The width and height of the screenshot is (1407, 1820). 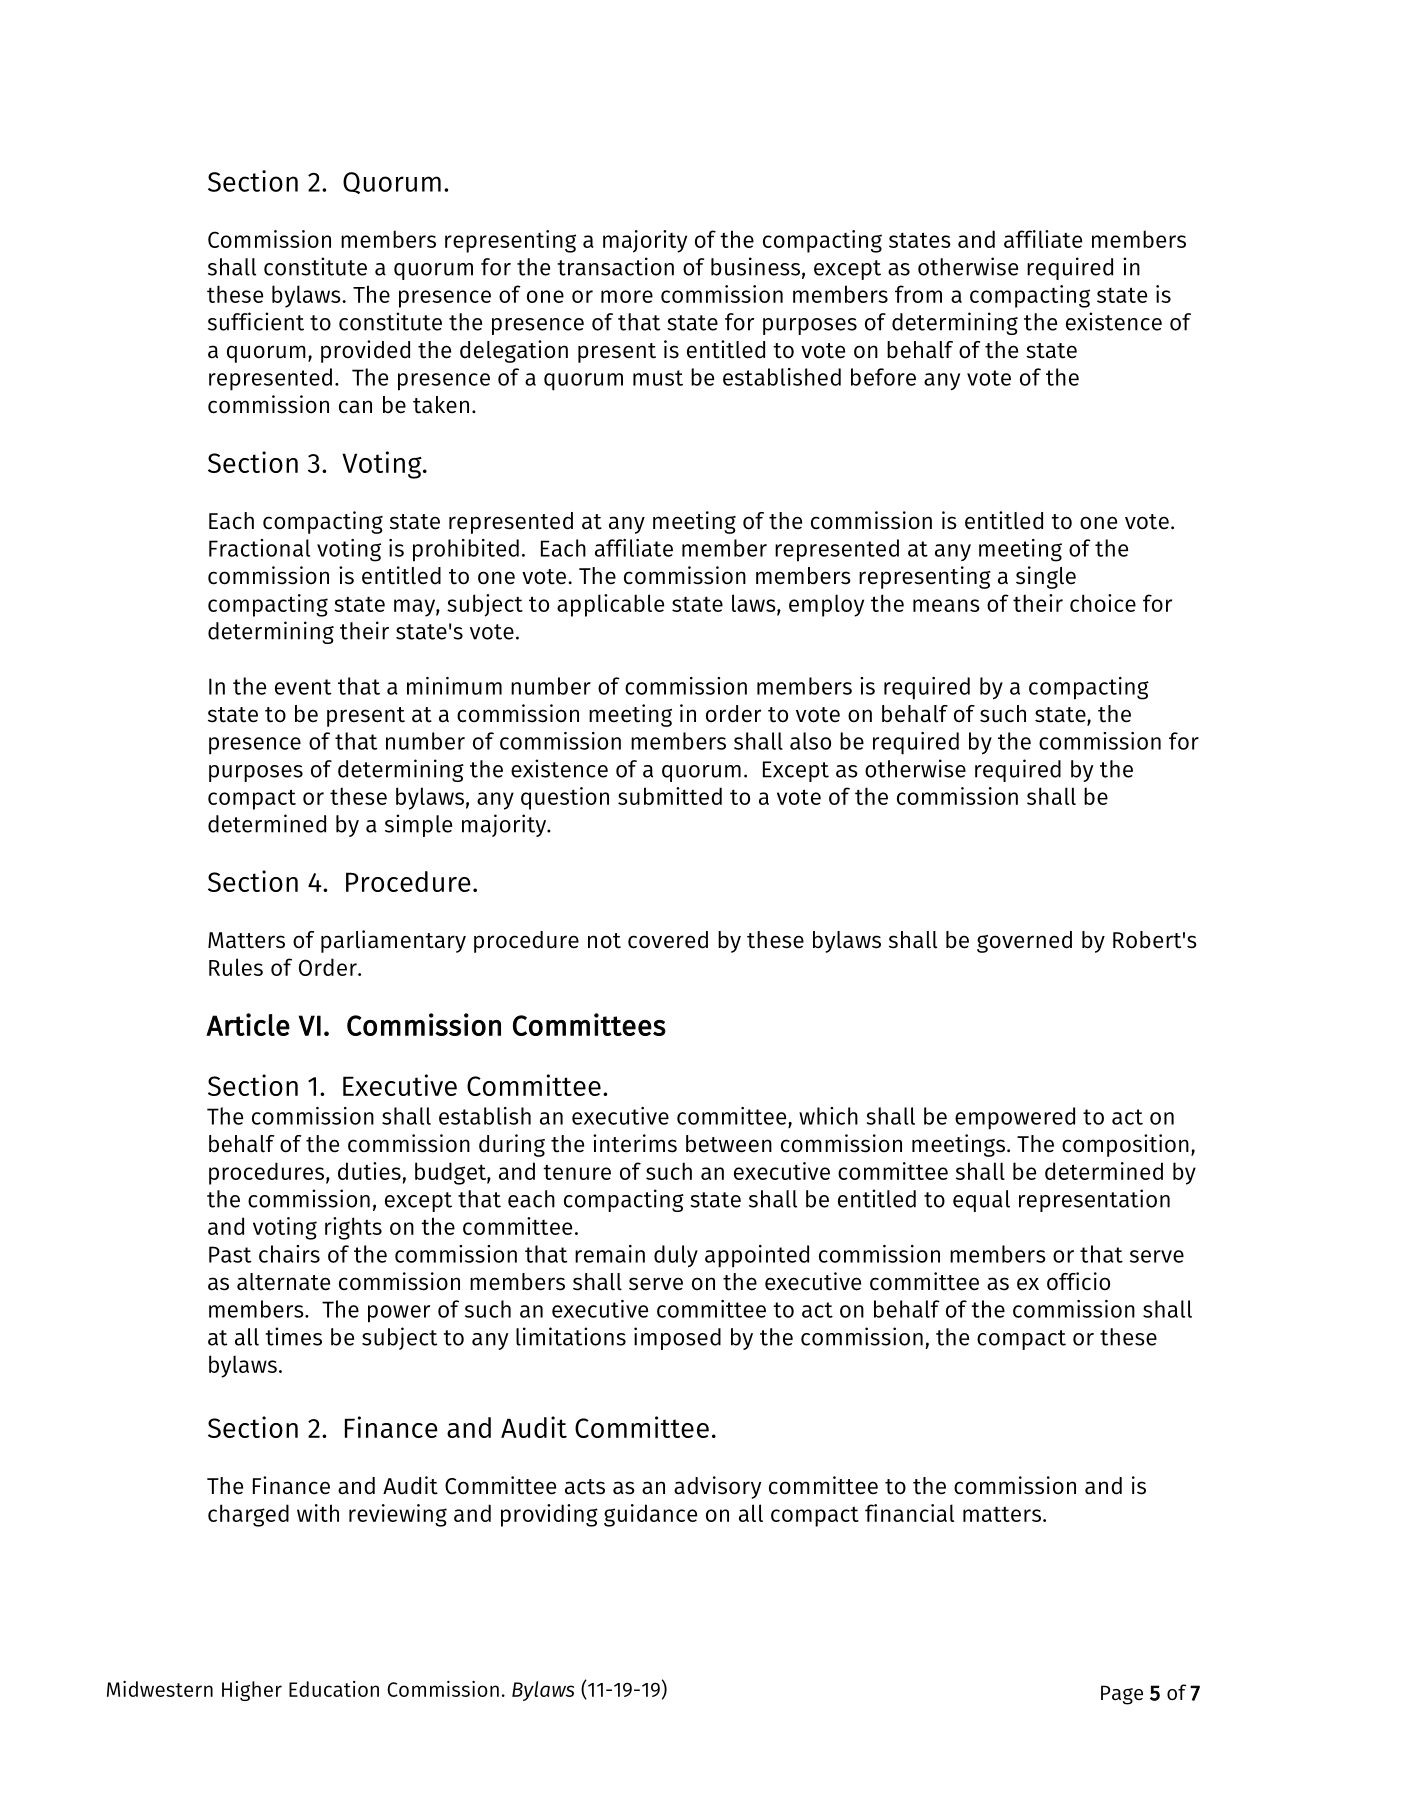 I want to click on from, so click(x=918, y=294).
